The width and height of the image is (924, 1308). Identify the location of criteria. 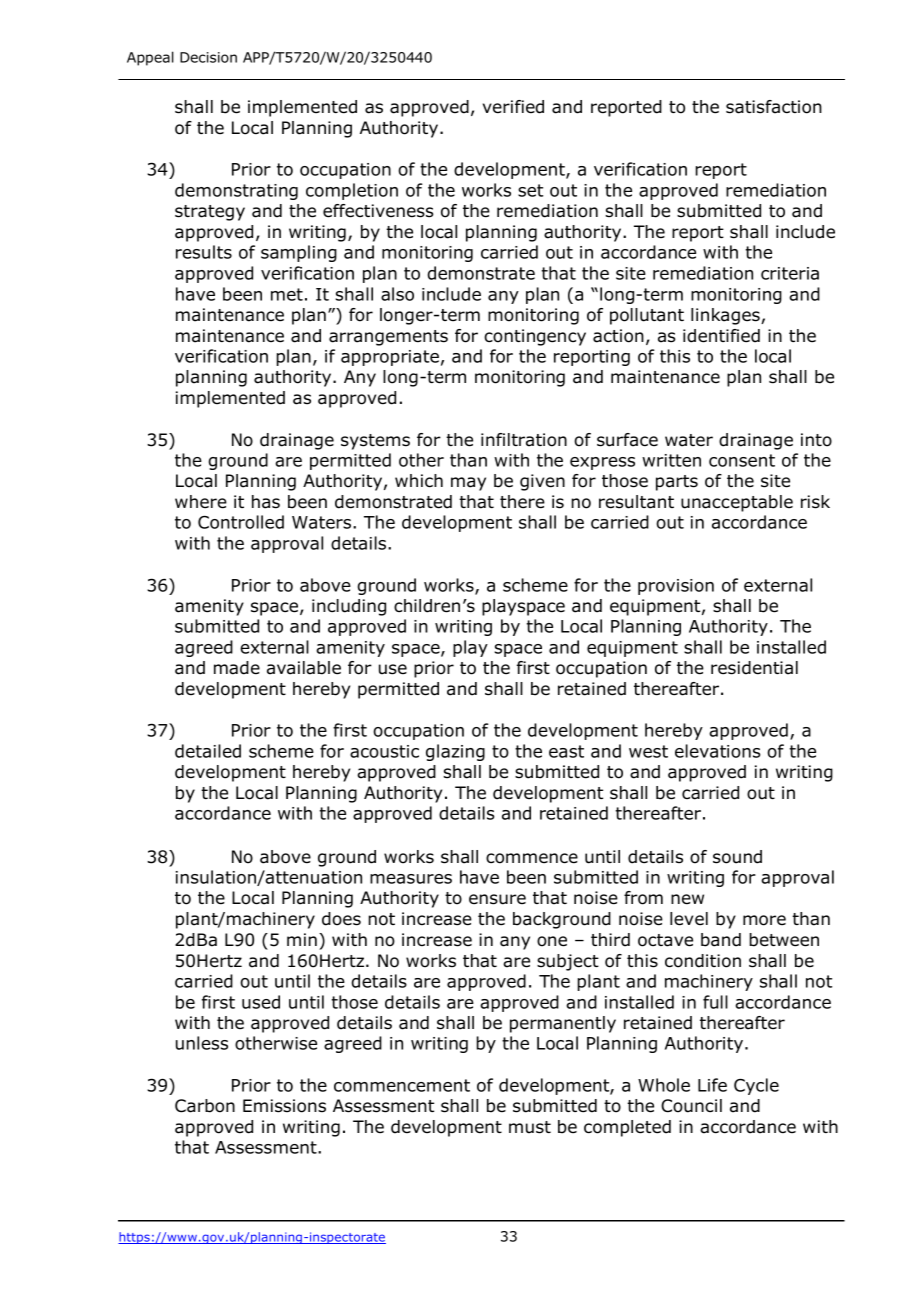
(790, 273).
